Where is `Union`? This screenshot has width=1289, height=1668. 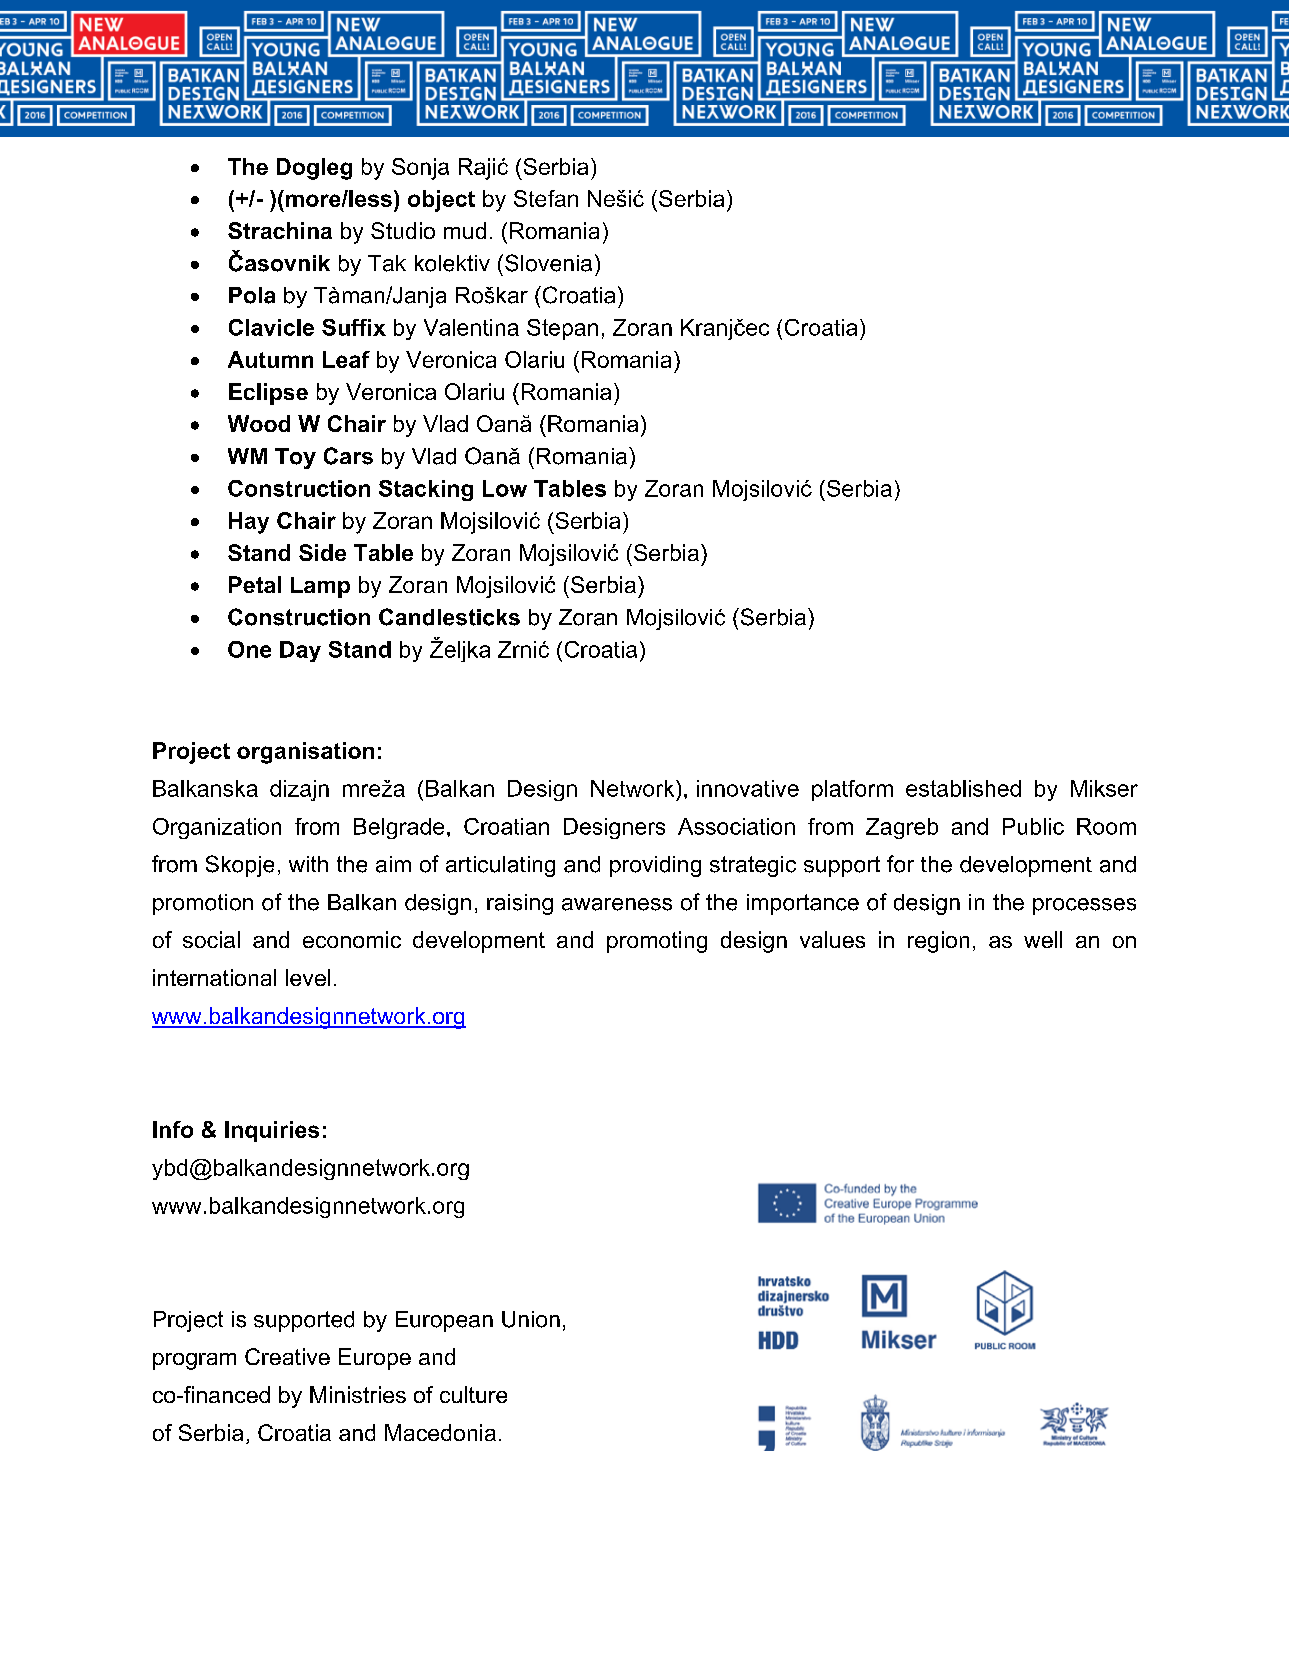 Union is located at coordinates (531, 1319).
